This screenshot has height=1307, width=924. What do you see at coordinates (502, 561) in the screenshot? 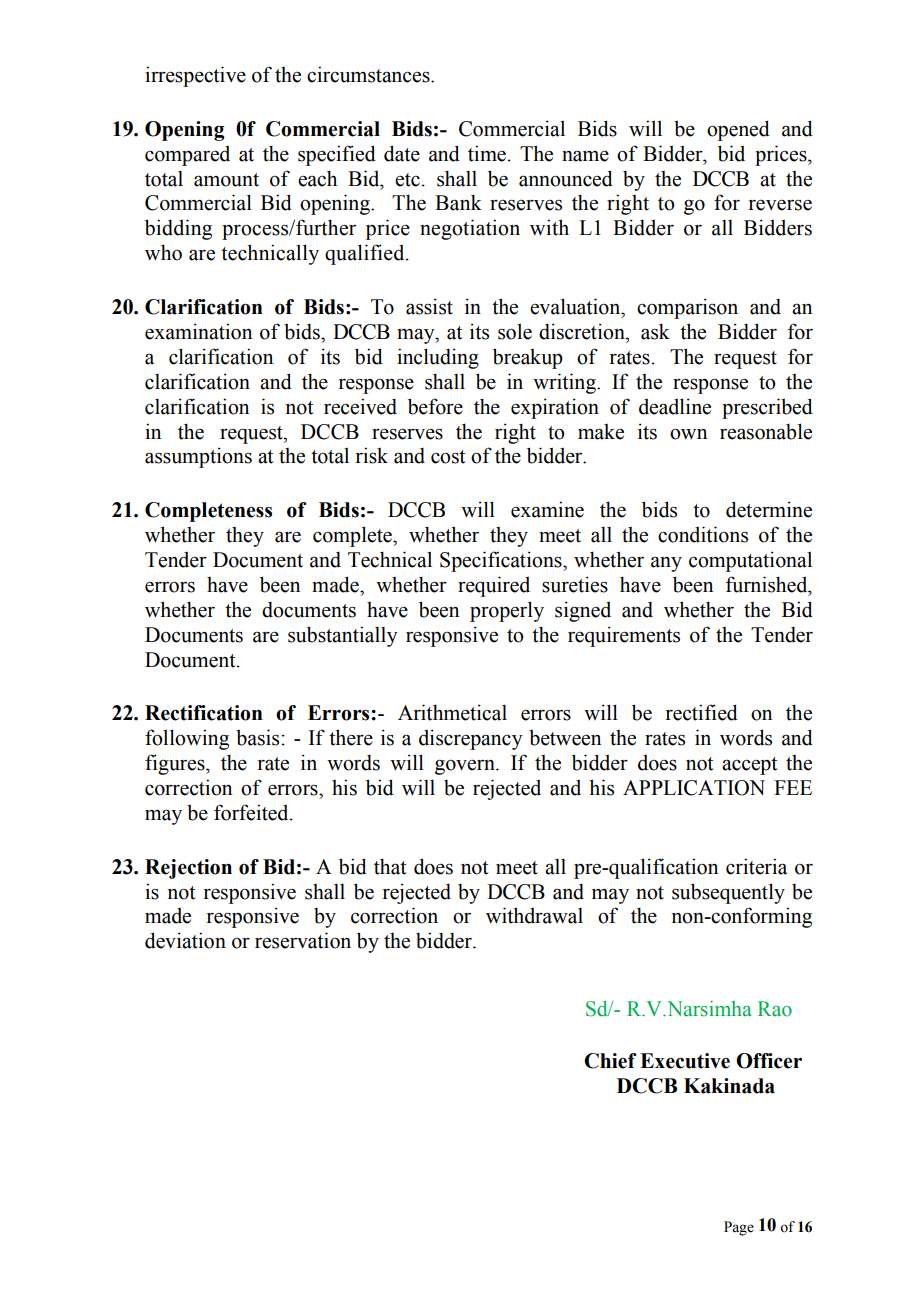
I see `Specifications` at bounding box center [502, 561].
